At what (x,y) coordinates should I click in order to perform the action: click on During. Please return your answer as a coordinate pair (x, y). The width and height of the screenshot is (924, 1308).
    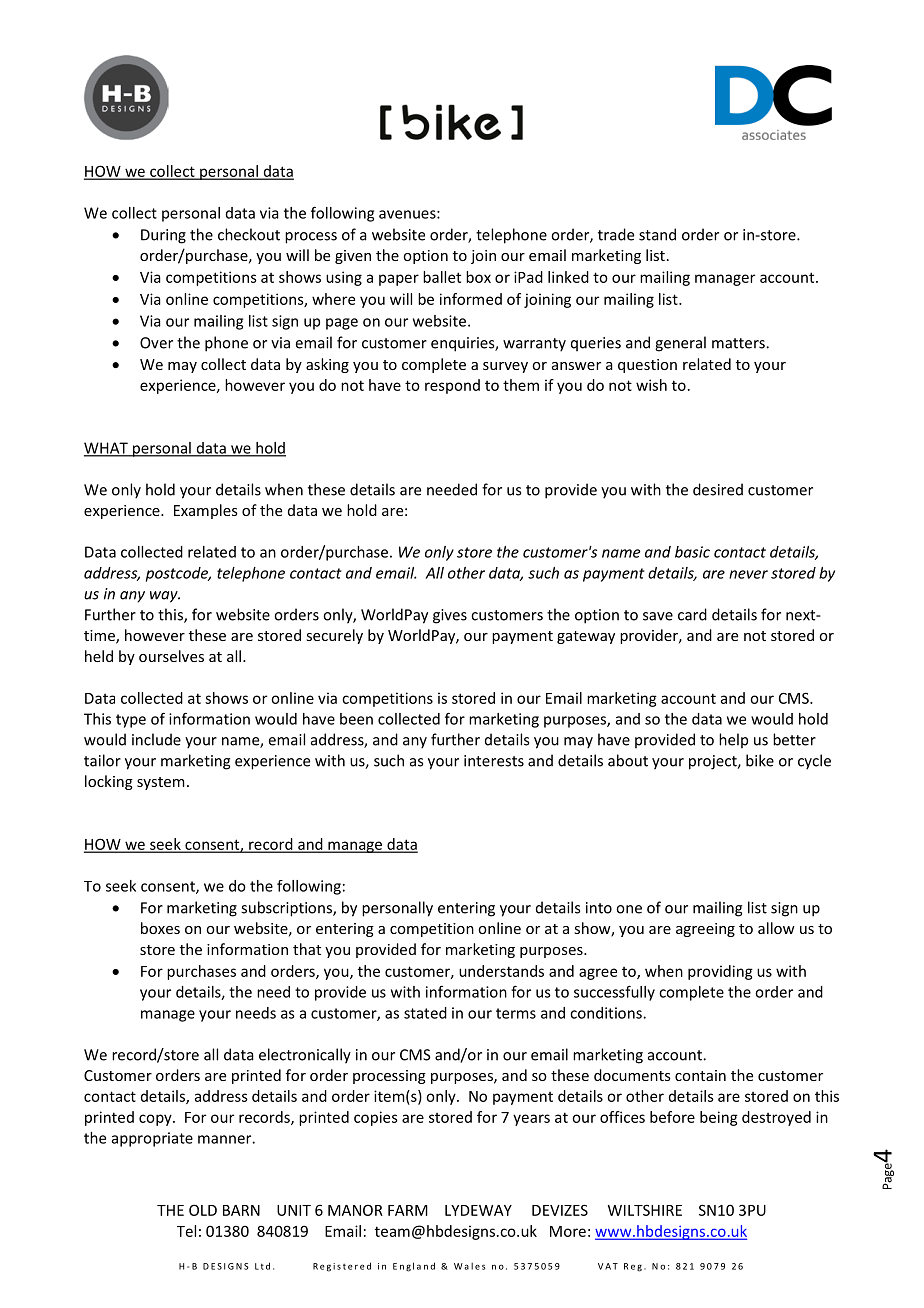
    Looking at the image, I should click on (163, 236).
